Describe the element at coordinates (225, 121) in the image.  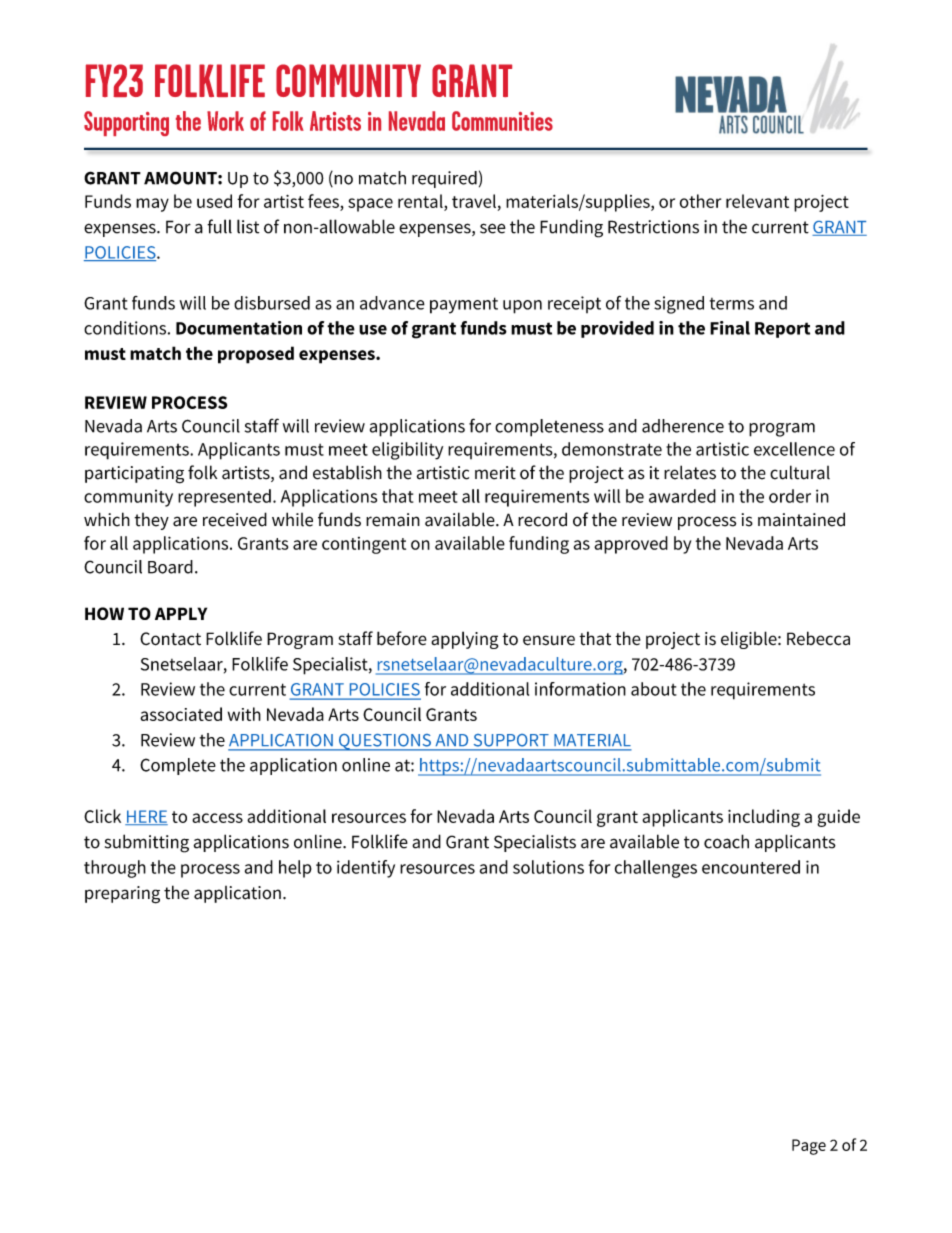
I see `Work` at that location.
